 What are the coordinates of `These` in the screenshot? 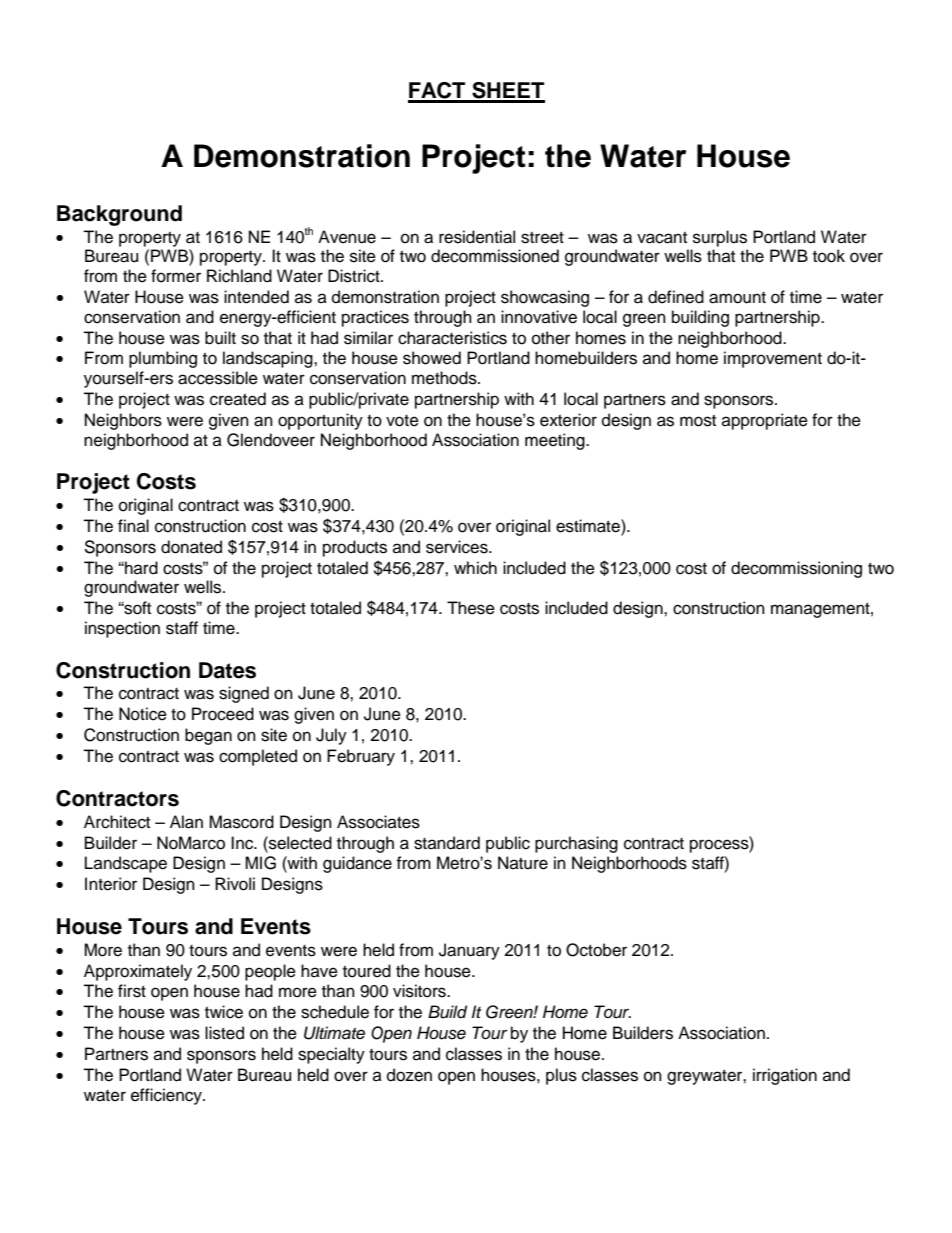 It's located at (471, 608).
